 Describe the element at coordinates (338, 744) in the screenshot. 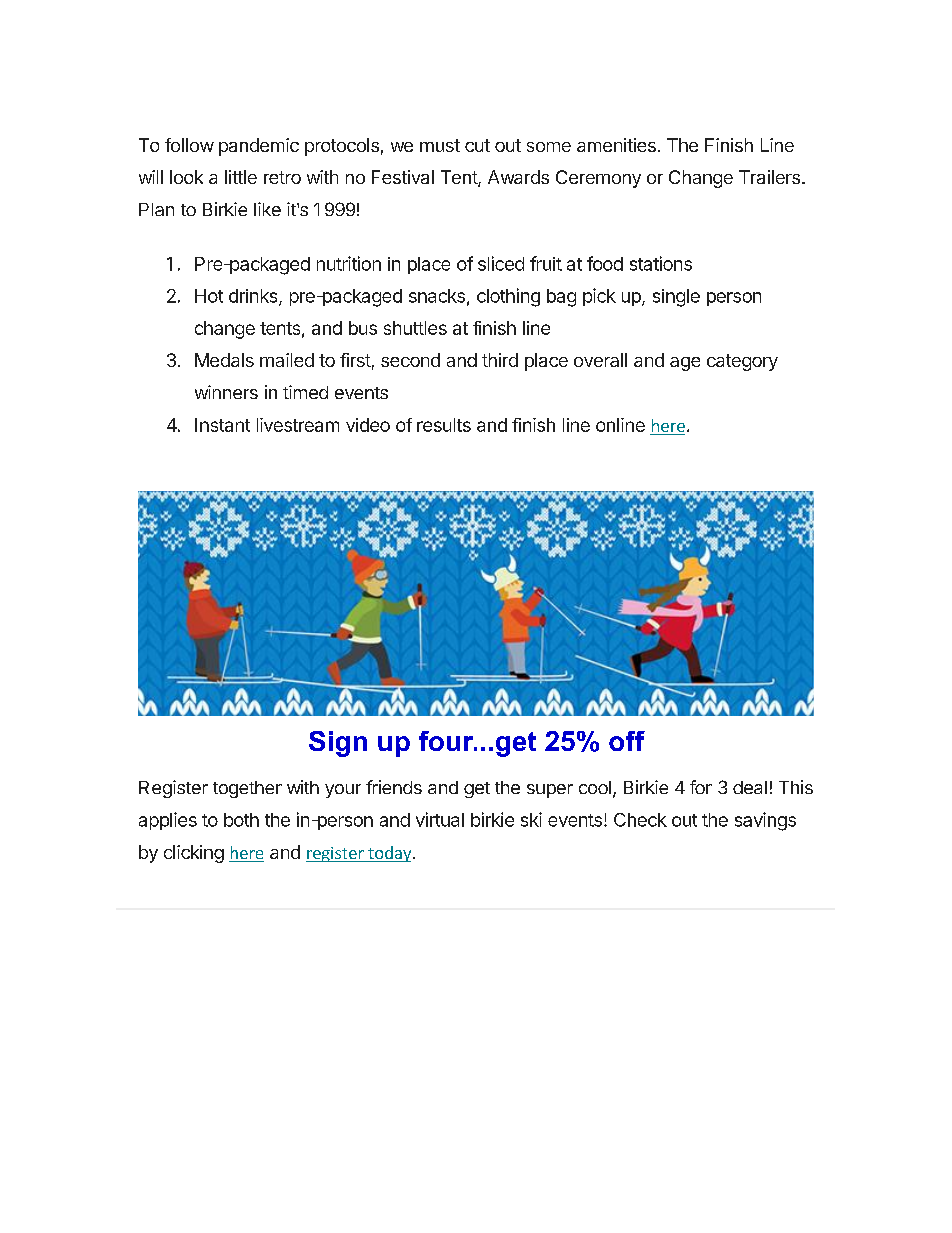

I see `Sign` at that location.
